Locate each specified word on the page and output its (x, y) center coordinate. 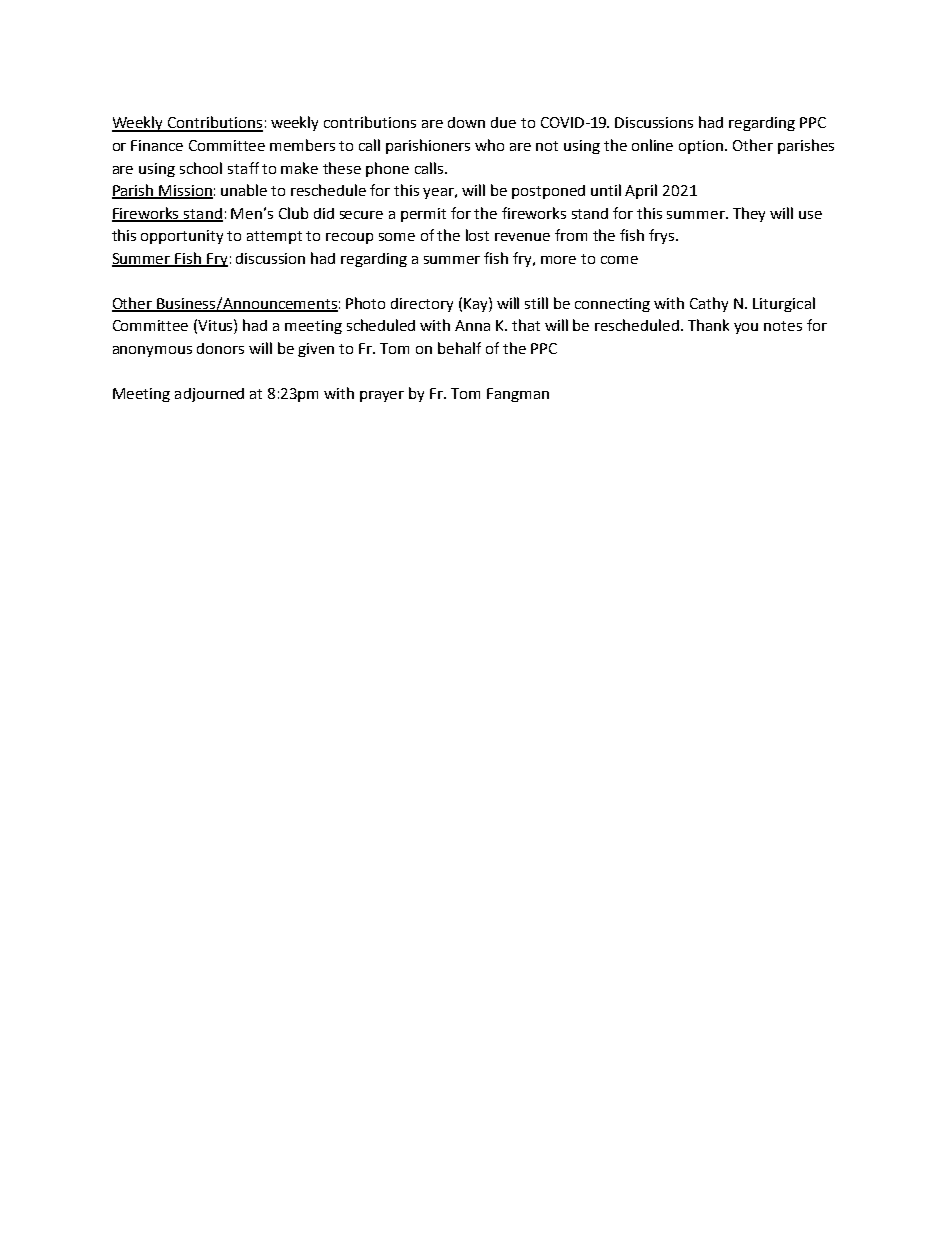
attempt (274, 237)
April (641, 191)
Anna (472, 325)
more (558, 260)
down (466, 122)
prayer (382, 396)
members (302, 145)
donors (220, 348)
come (619, 260)
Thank (708, 325)
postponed (548, 192)
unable (244, 190)
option (702, 147)
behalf (459, 348)
